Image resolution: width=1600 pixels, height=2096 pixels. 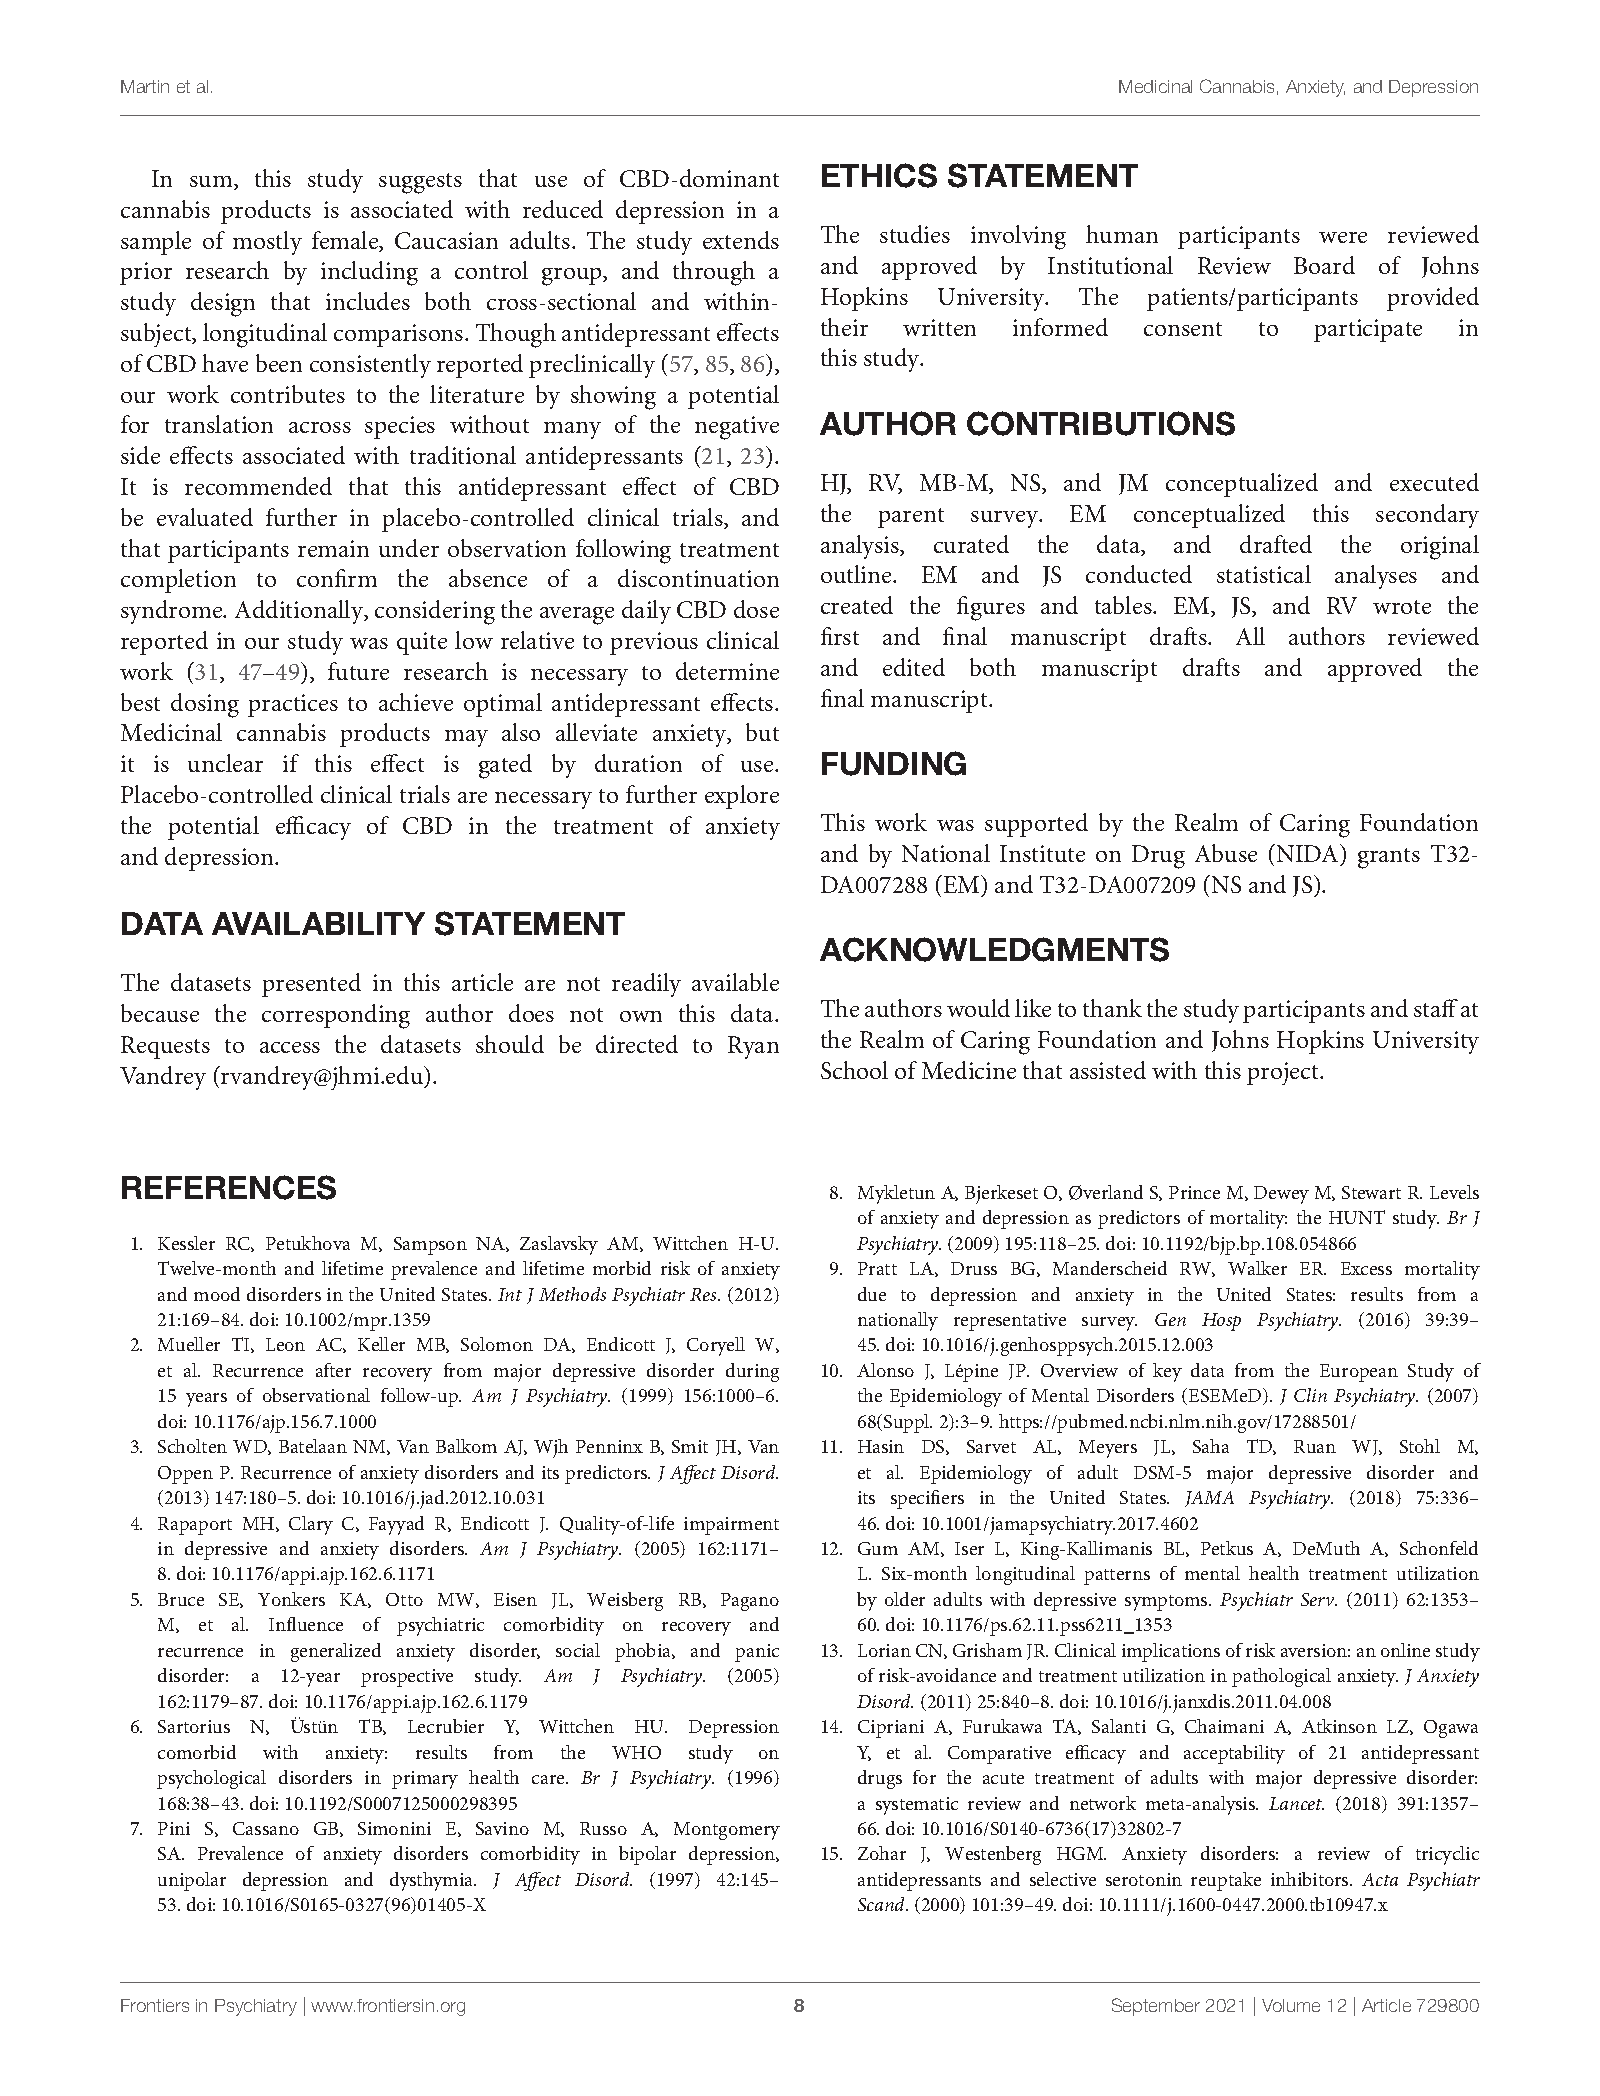 What do you see at coordinates (752, 1372) in the screenshot?
I see `during` at bounding box center [752, 1372].
